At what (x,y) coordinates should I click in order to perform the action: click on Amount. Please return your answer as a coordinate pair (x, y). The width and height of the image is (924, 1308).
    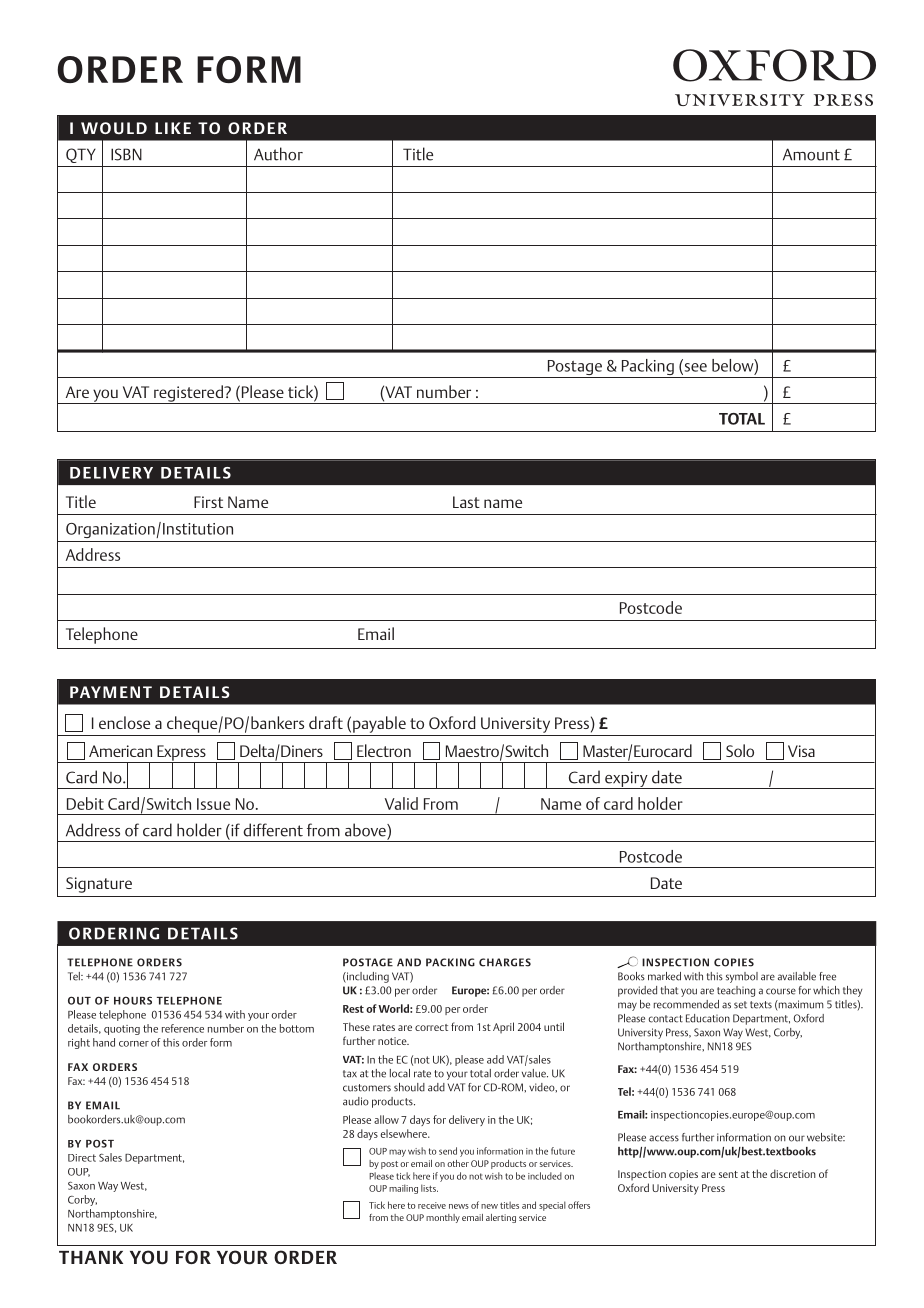
    Looking at the image, I should click on (811, 154).
